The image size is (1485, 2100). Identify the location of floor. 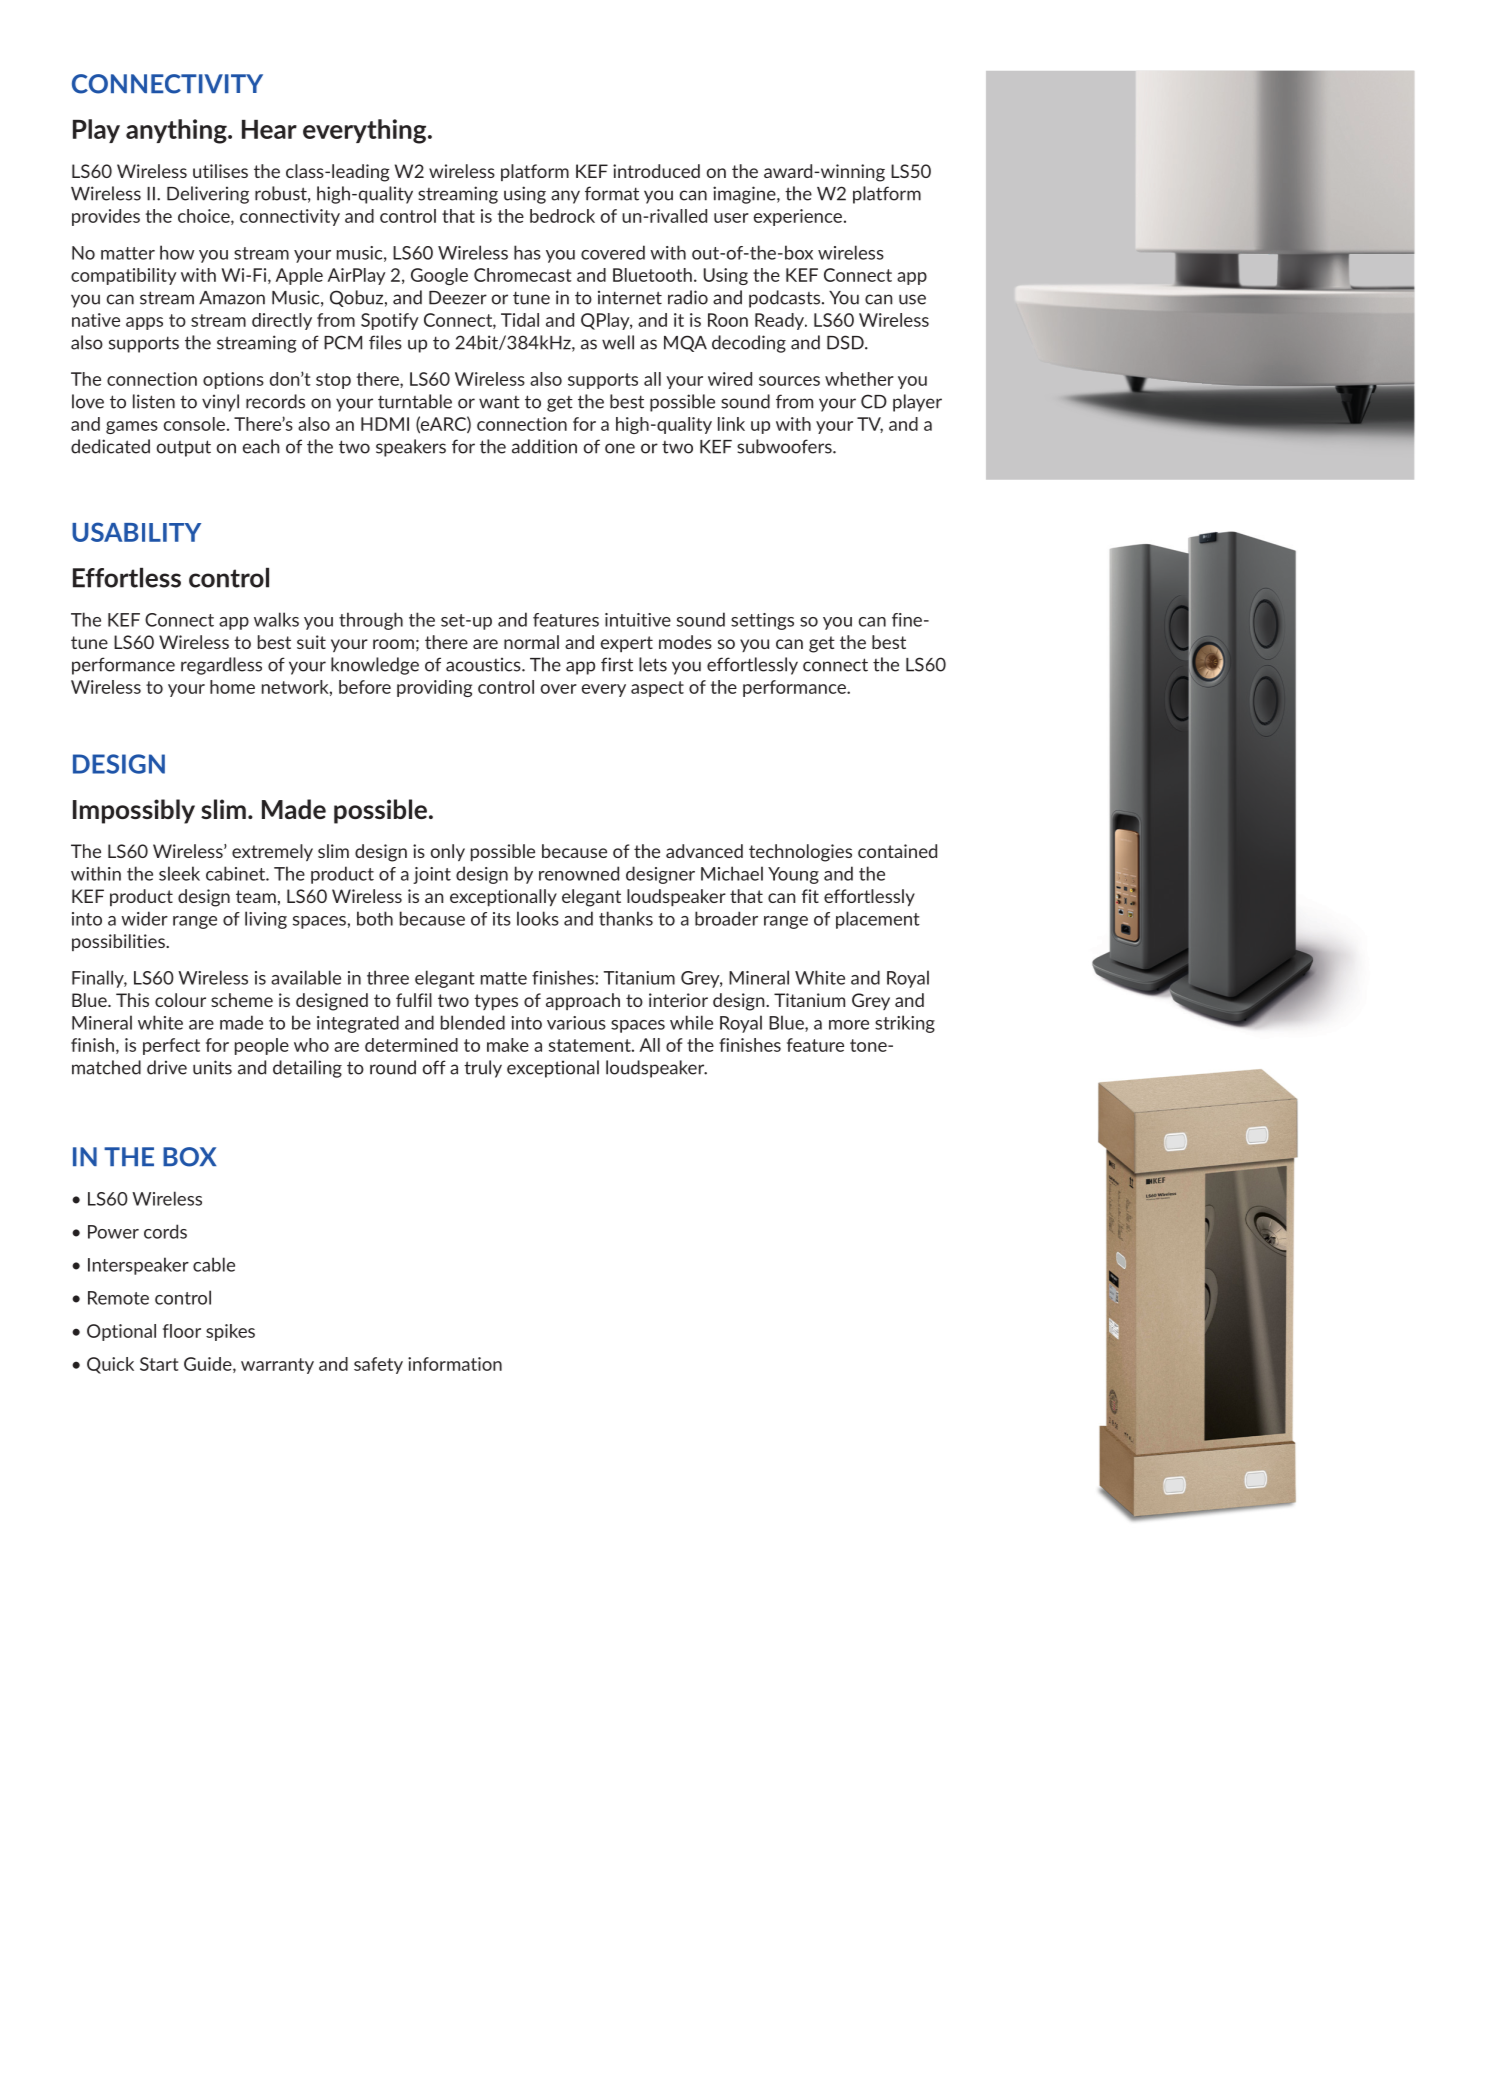
(182, 1331).
